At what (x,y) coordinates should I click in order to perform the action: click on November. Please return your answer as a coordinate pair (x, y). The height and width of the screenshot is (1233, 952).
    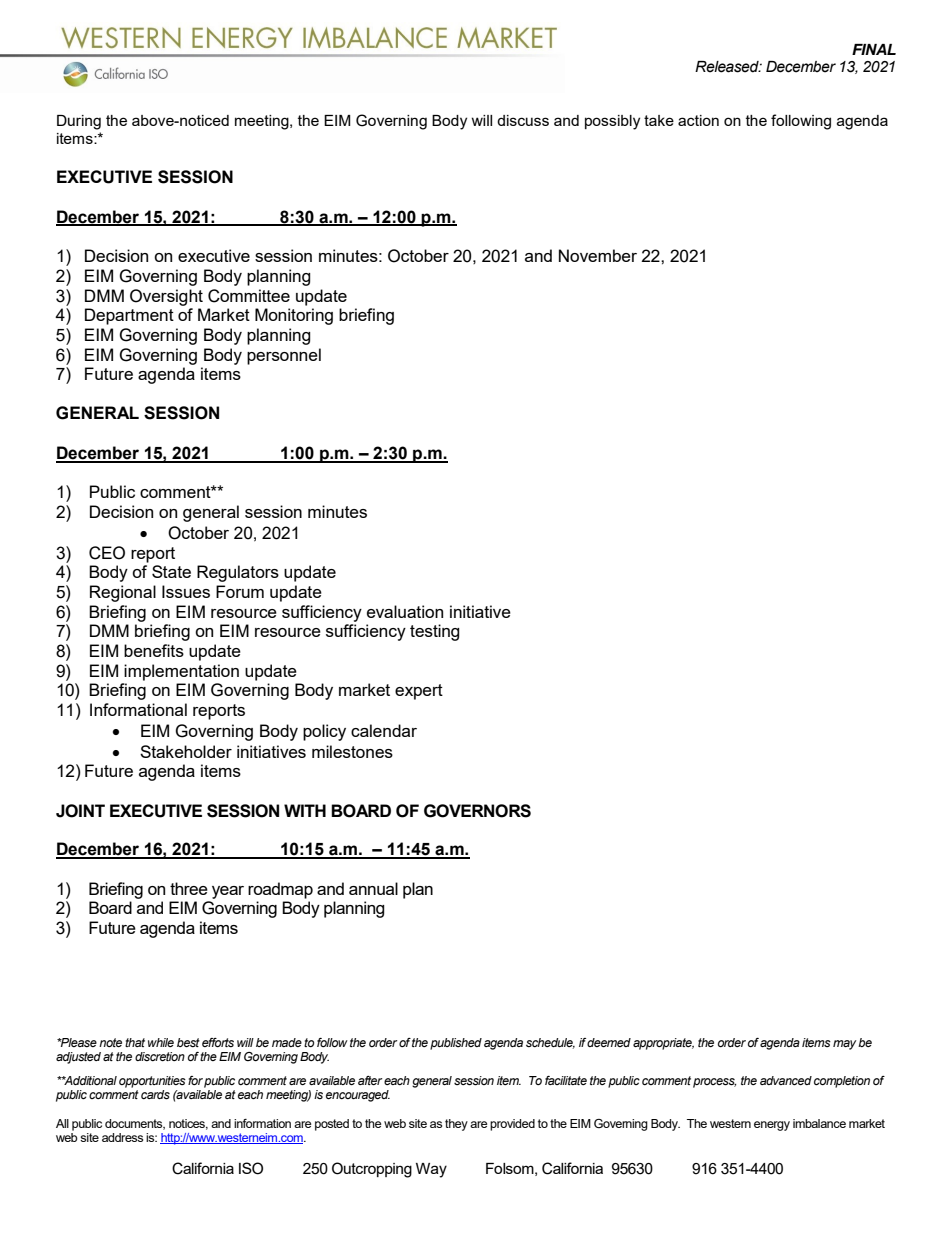
    Looking at the image, I should click on (598, 255).
